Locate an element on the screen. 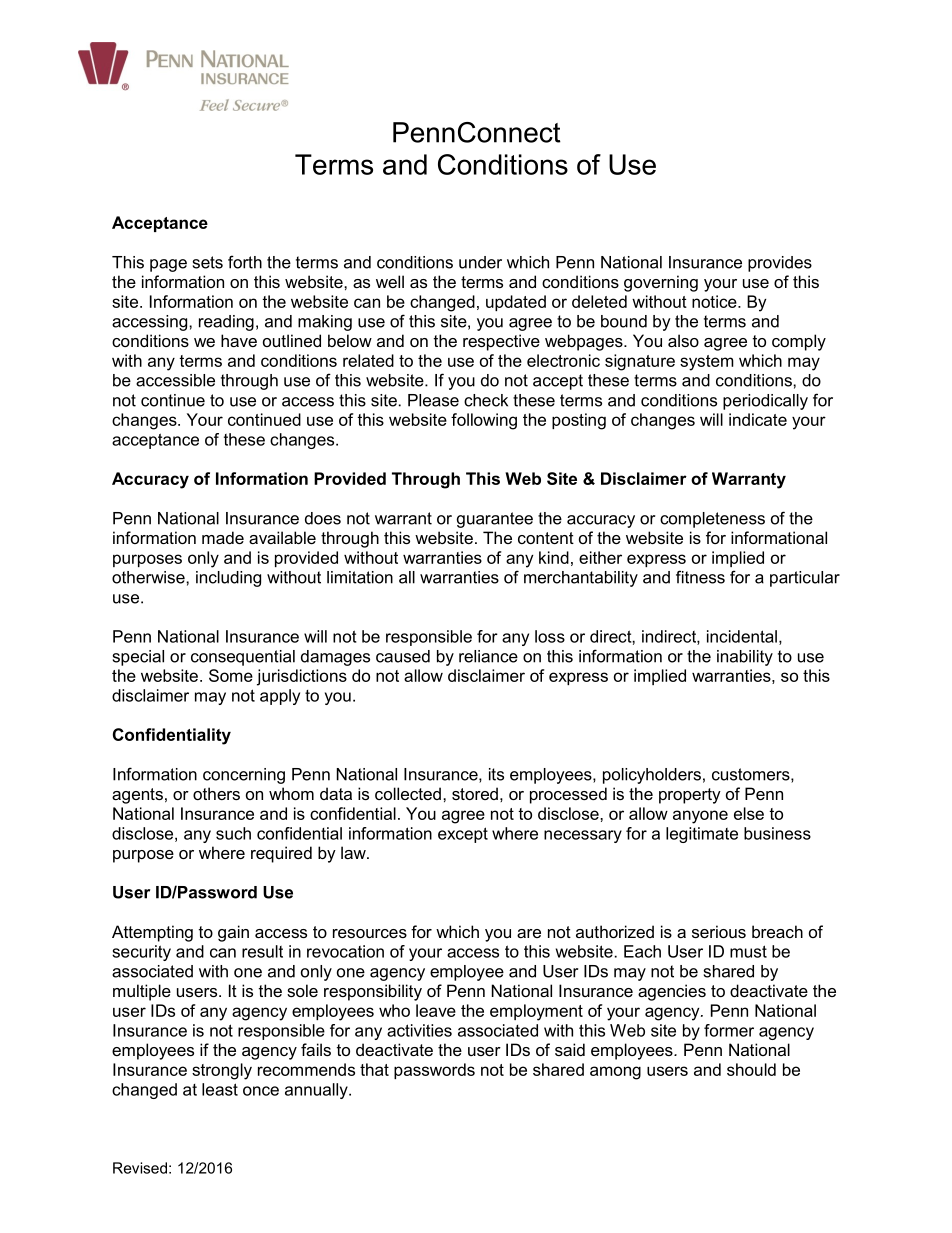 This screenshot has width=952, height=1233. notice is located at coordinates (715, 301).
